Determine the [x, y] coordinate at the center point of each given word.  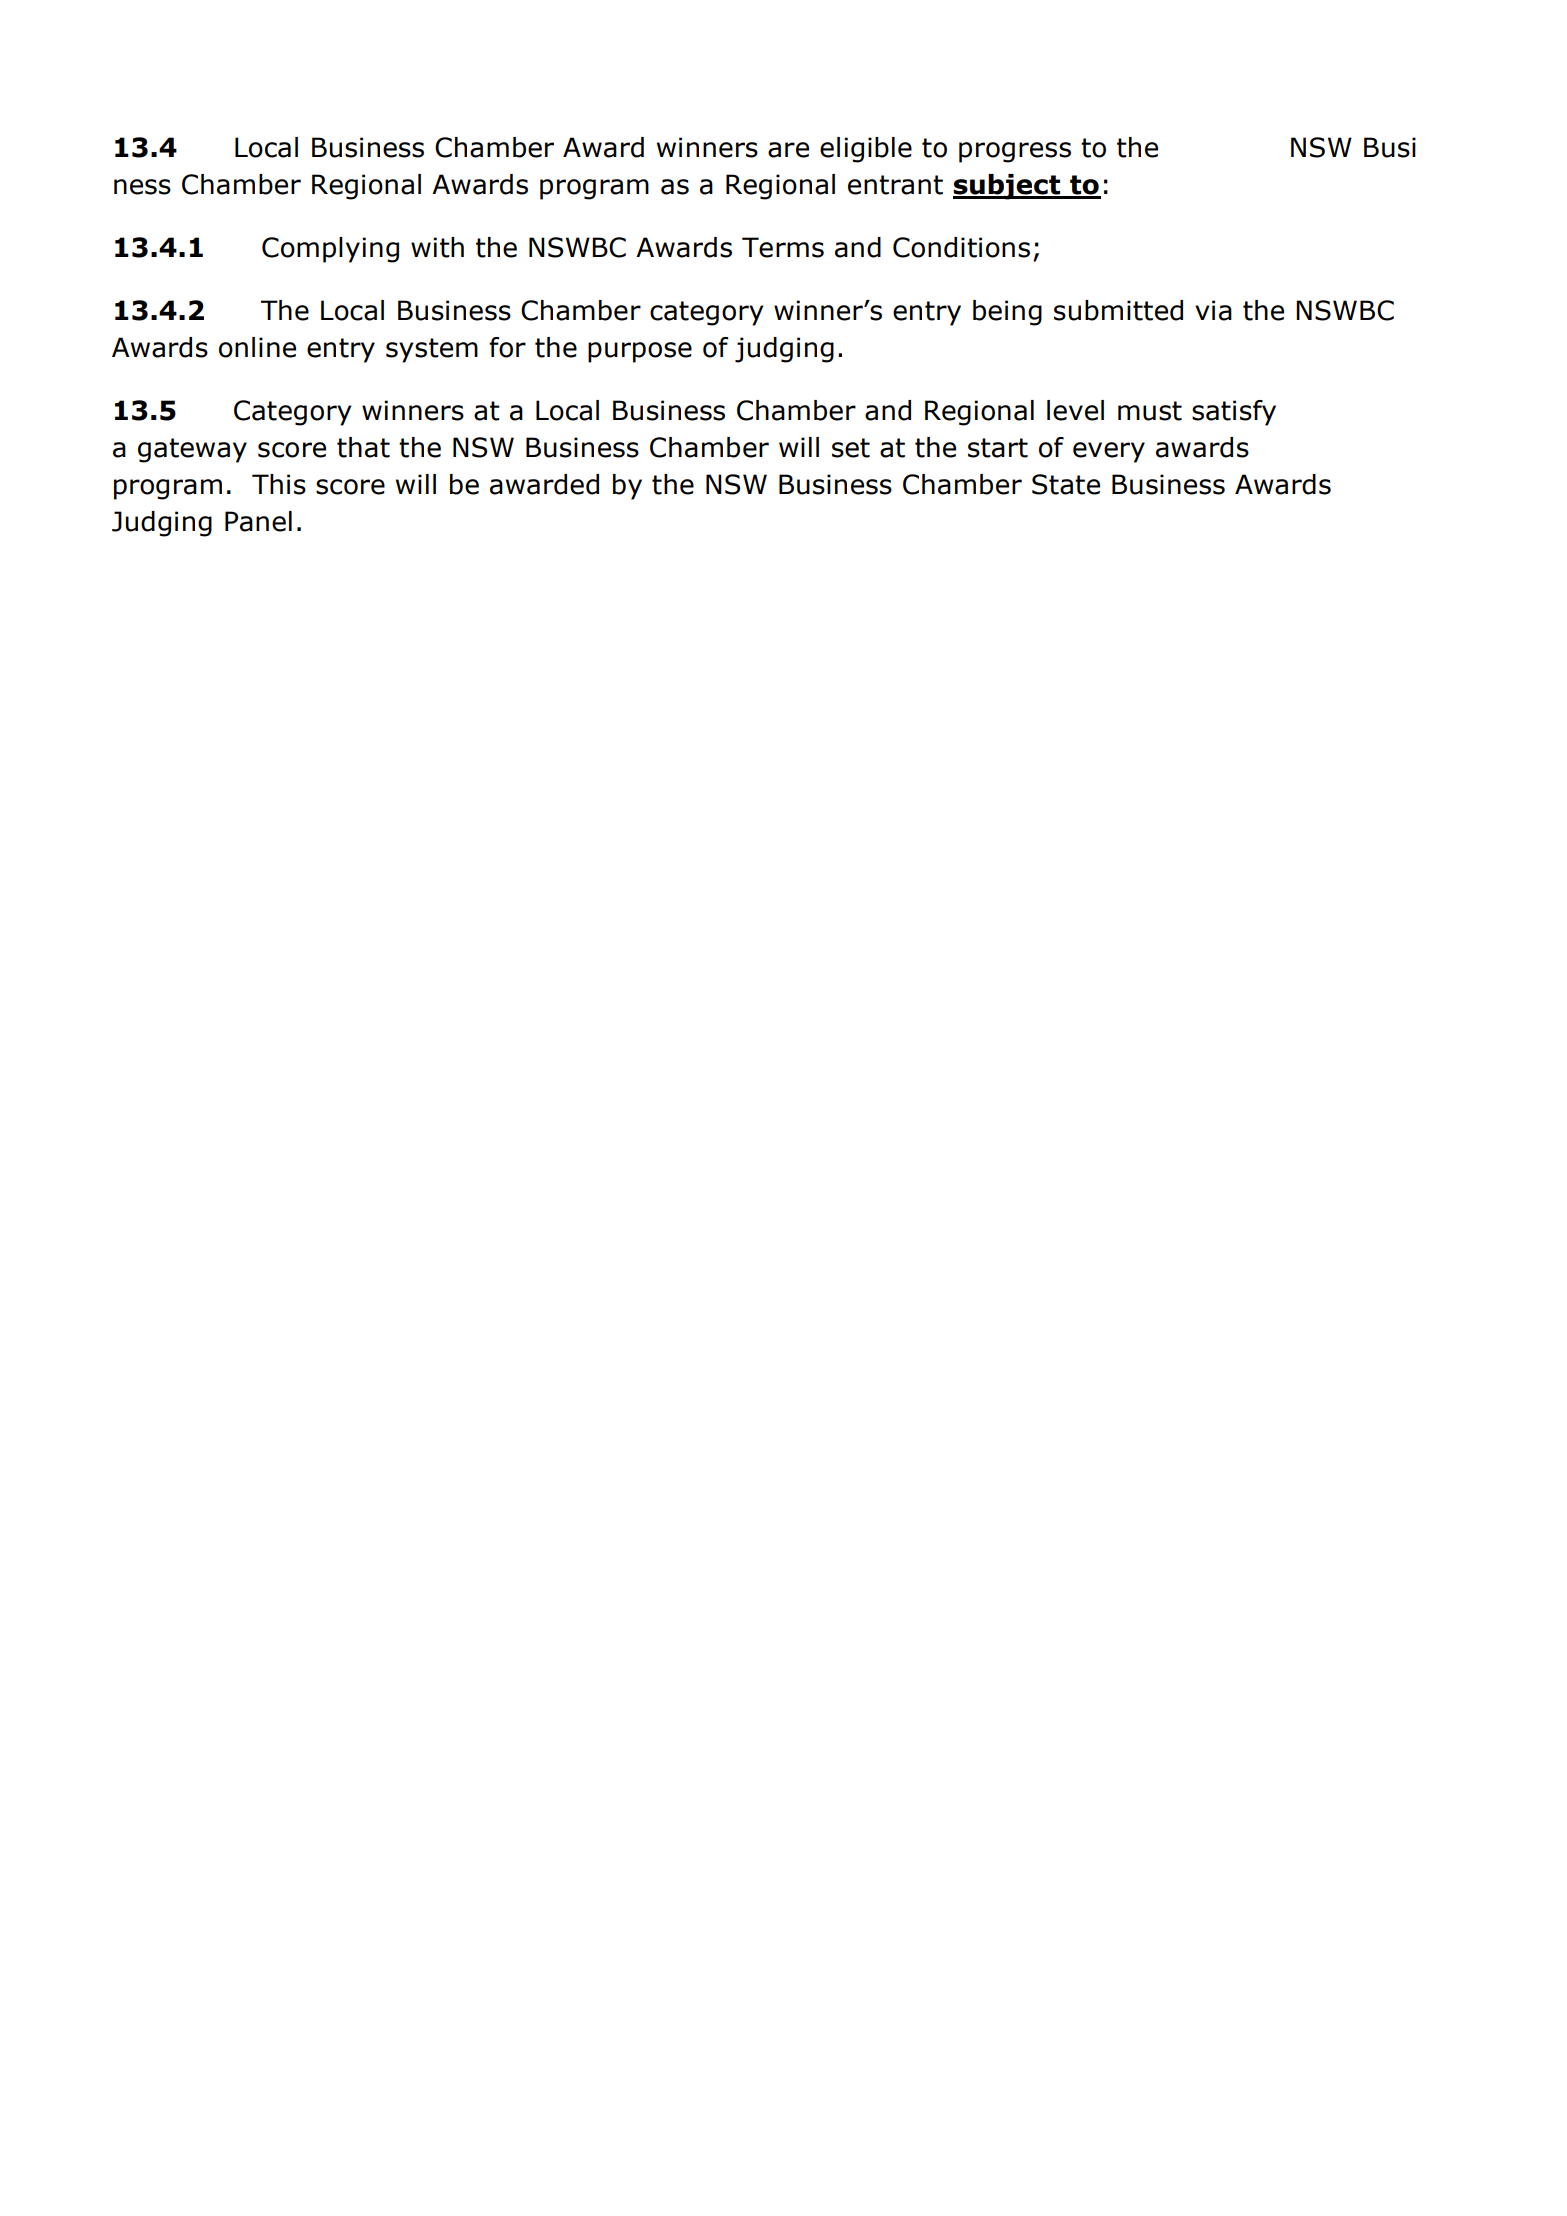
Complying [330, 250]
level [1075, 410]
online [257, 347]
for [507, 347]
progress [1015, 152]
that [363, 447]
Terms [783, 247]
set [851, 448]
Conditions [961, 247]
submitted [1118, 310]
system [432, 350]
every [1109, 452]
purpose [640, 352]
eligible [866, 150]
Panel [258, 521]
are [788, 150]
